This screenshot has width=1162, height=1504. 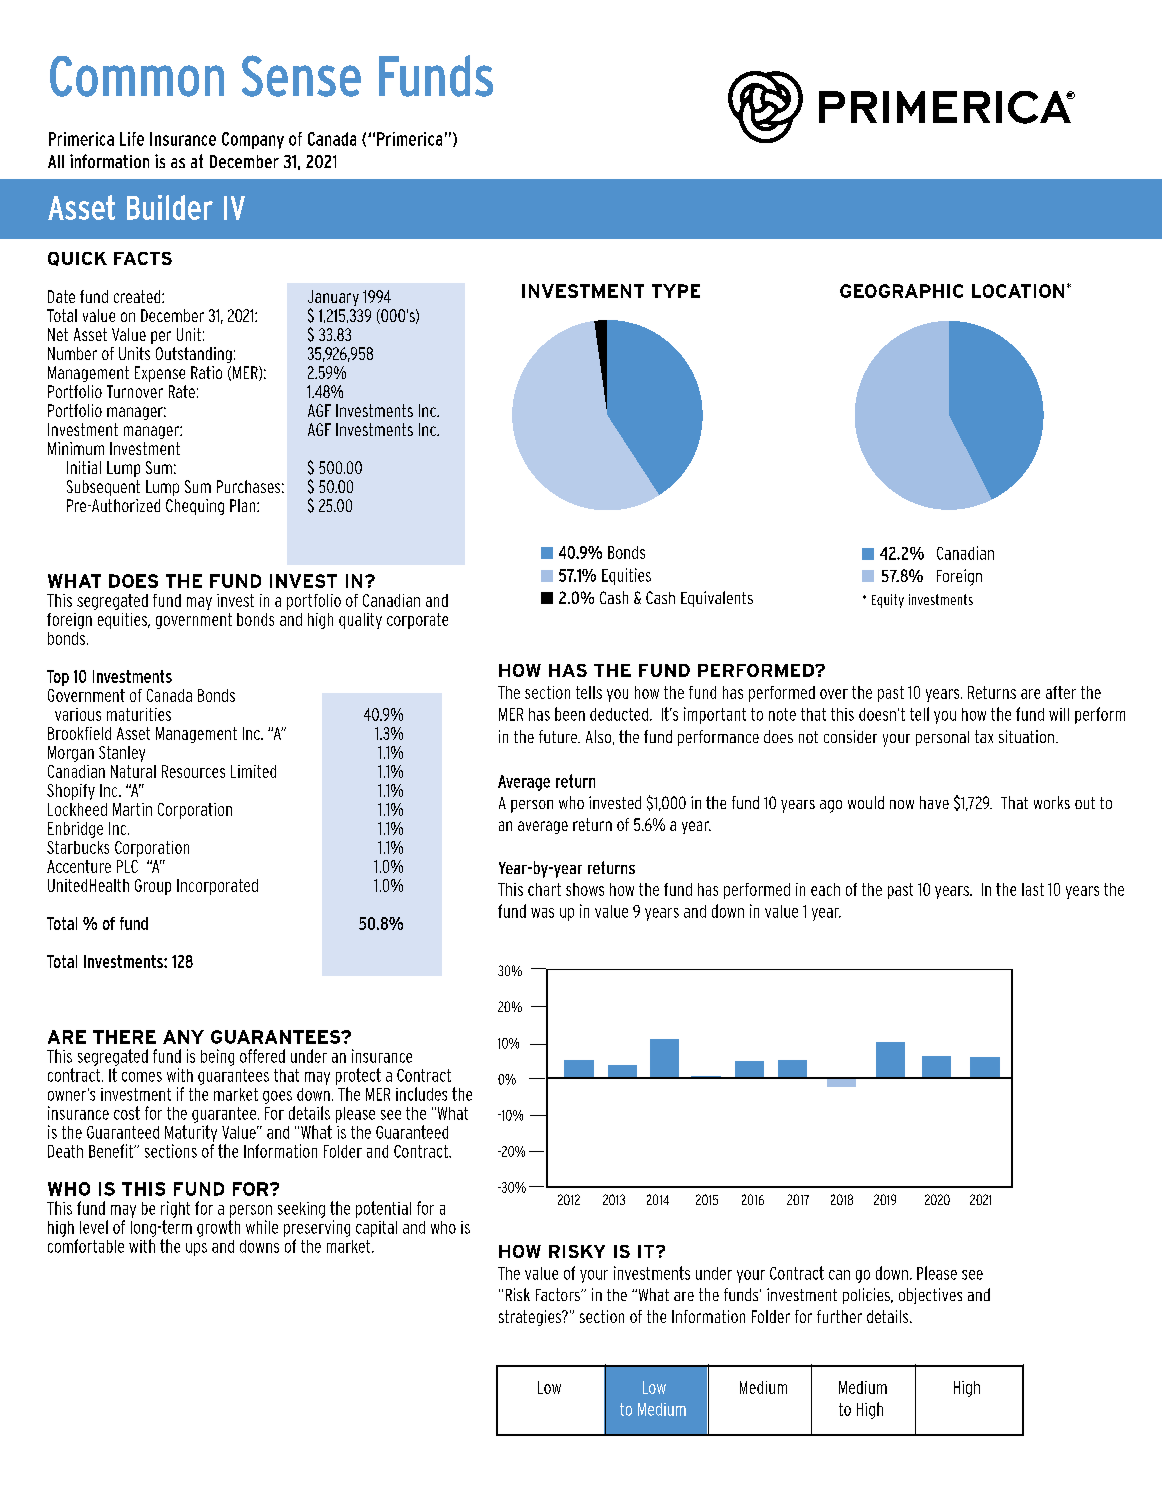 What do you see at coordinates (194, 355) in the screenshot?
I see `Outstanding` at bounding box center [194, 355].
